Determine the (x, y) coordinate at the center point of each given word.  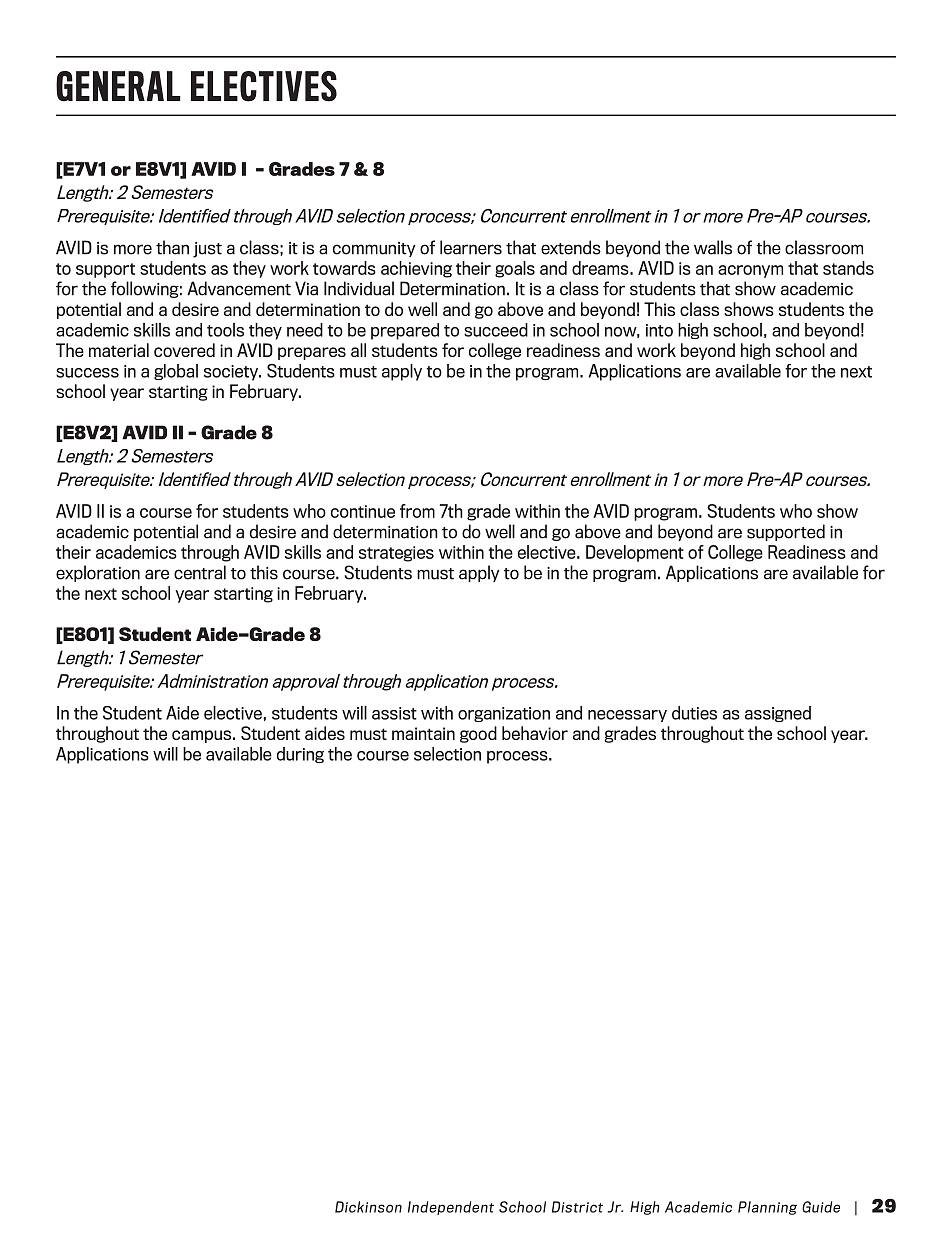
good (478, 734)
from (417, 511)
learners (471, 247)
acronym (750, 271)
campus (201, 736)
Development (635, 553)
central (200, 572)
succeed (496, 330)
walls (713, 247)
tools (225, 330)
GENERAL (118, 86)
